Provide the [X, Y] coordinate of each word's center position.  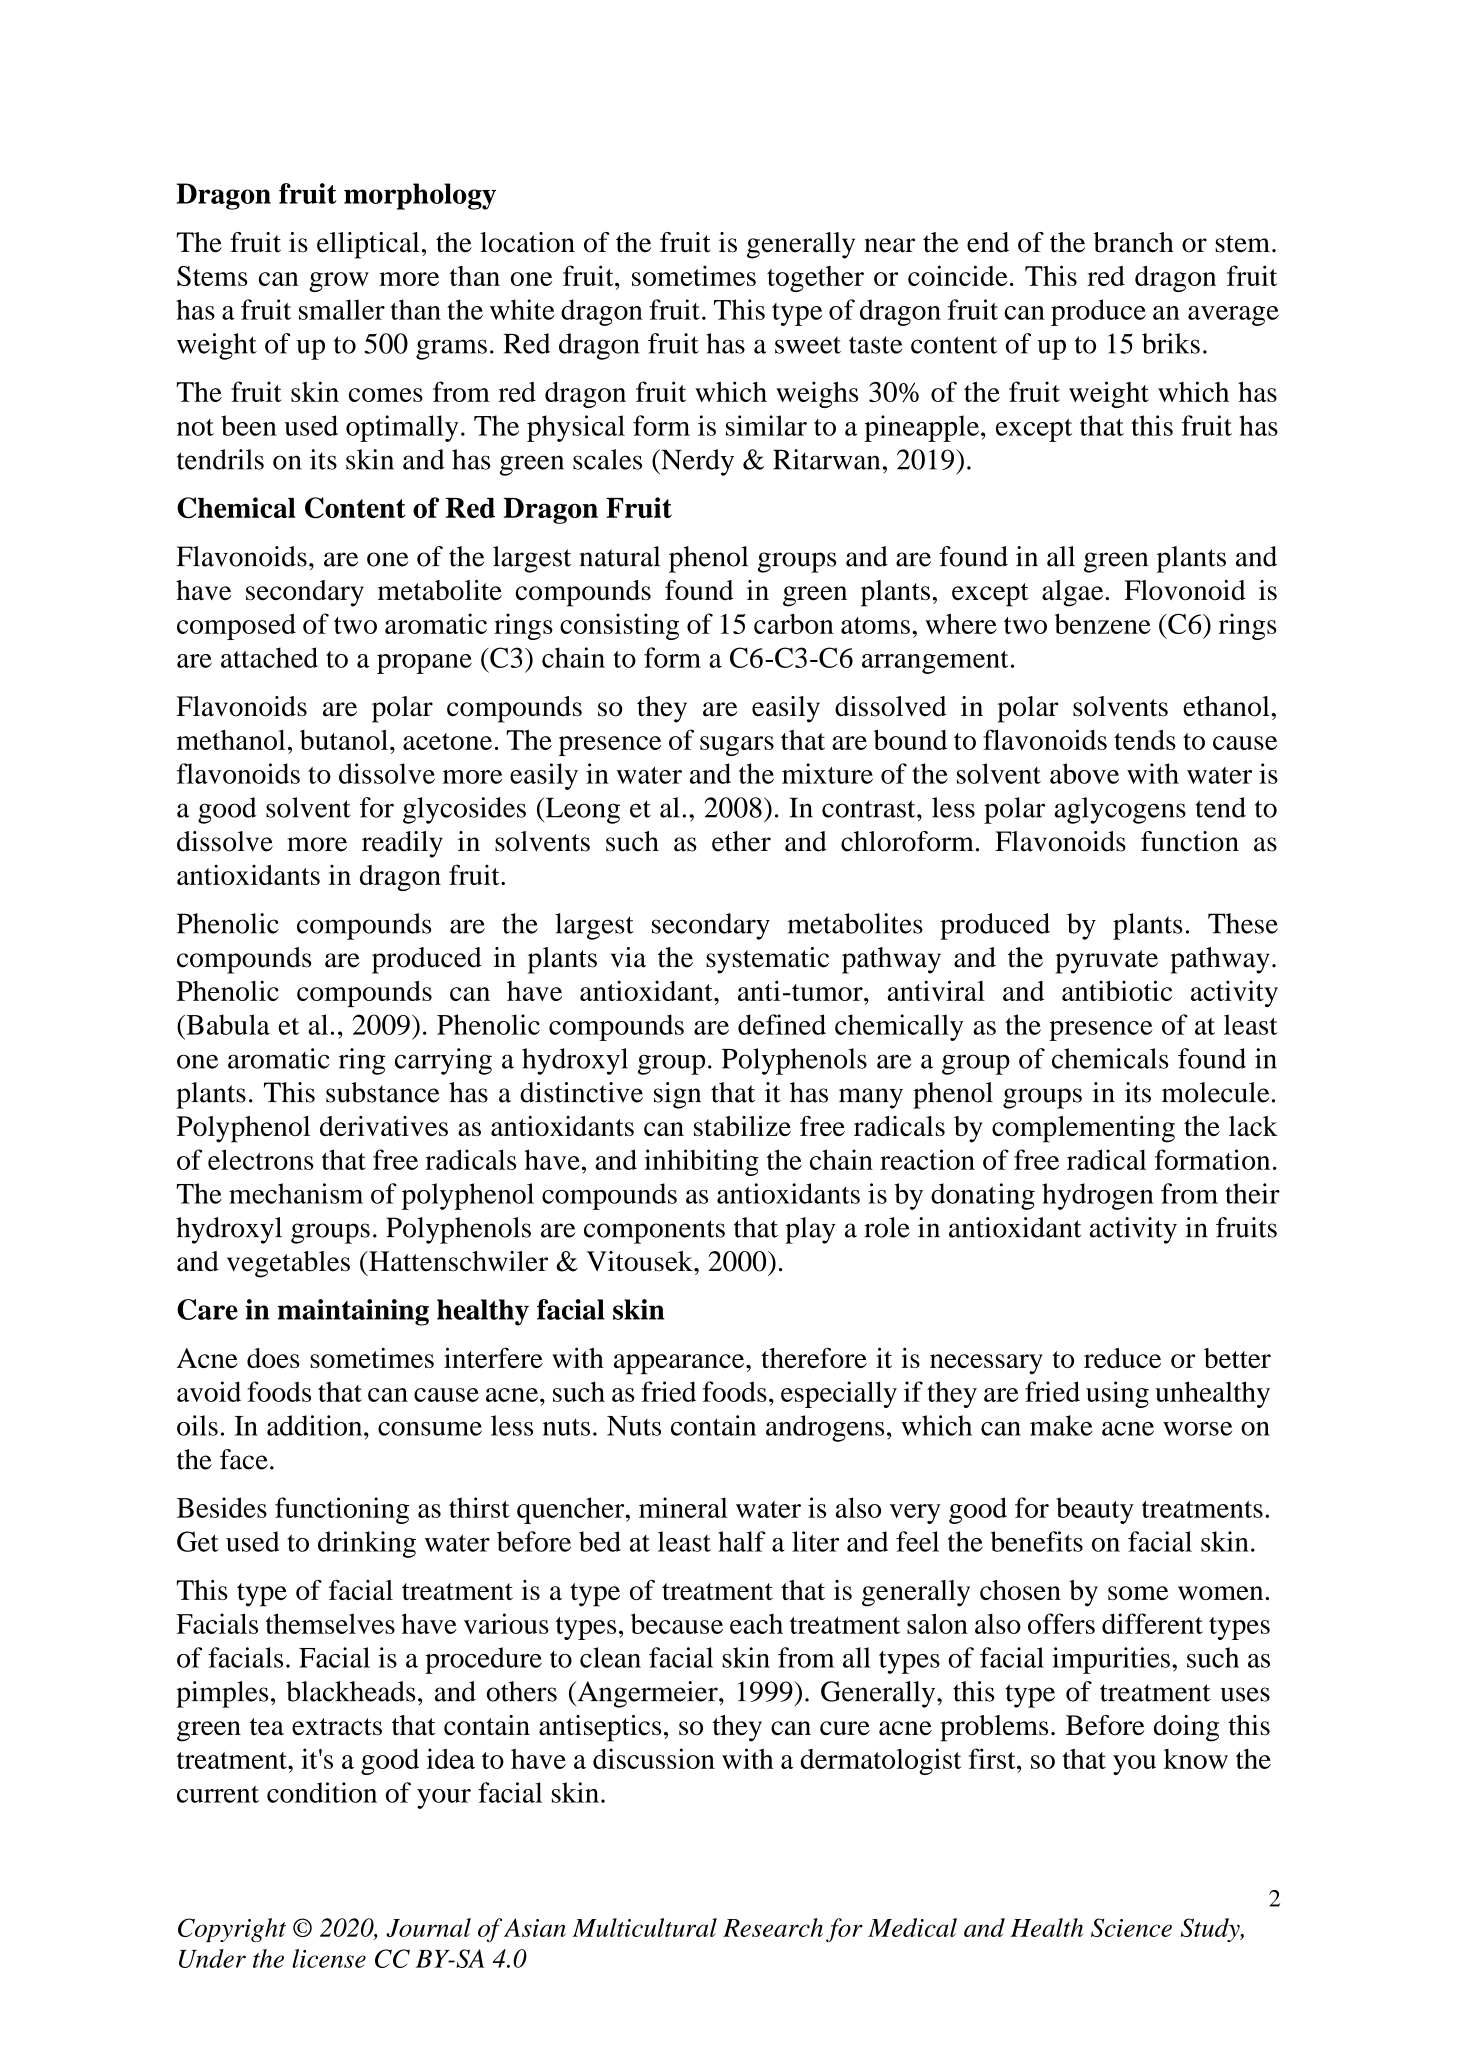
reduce [1122, 1358]
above [1084, 773]
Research [773, 1927]
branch [1133, 242]
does [273, 1358]
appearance [680, 1364]
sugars [737, 746]
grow [339, 282]
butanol [344, 739]
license [329, 1958]
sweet [808, 345]
